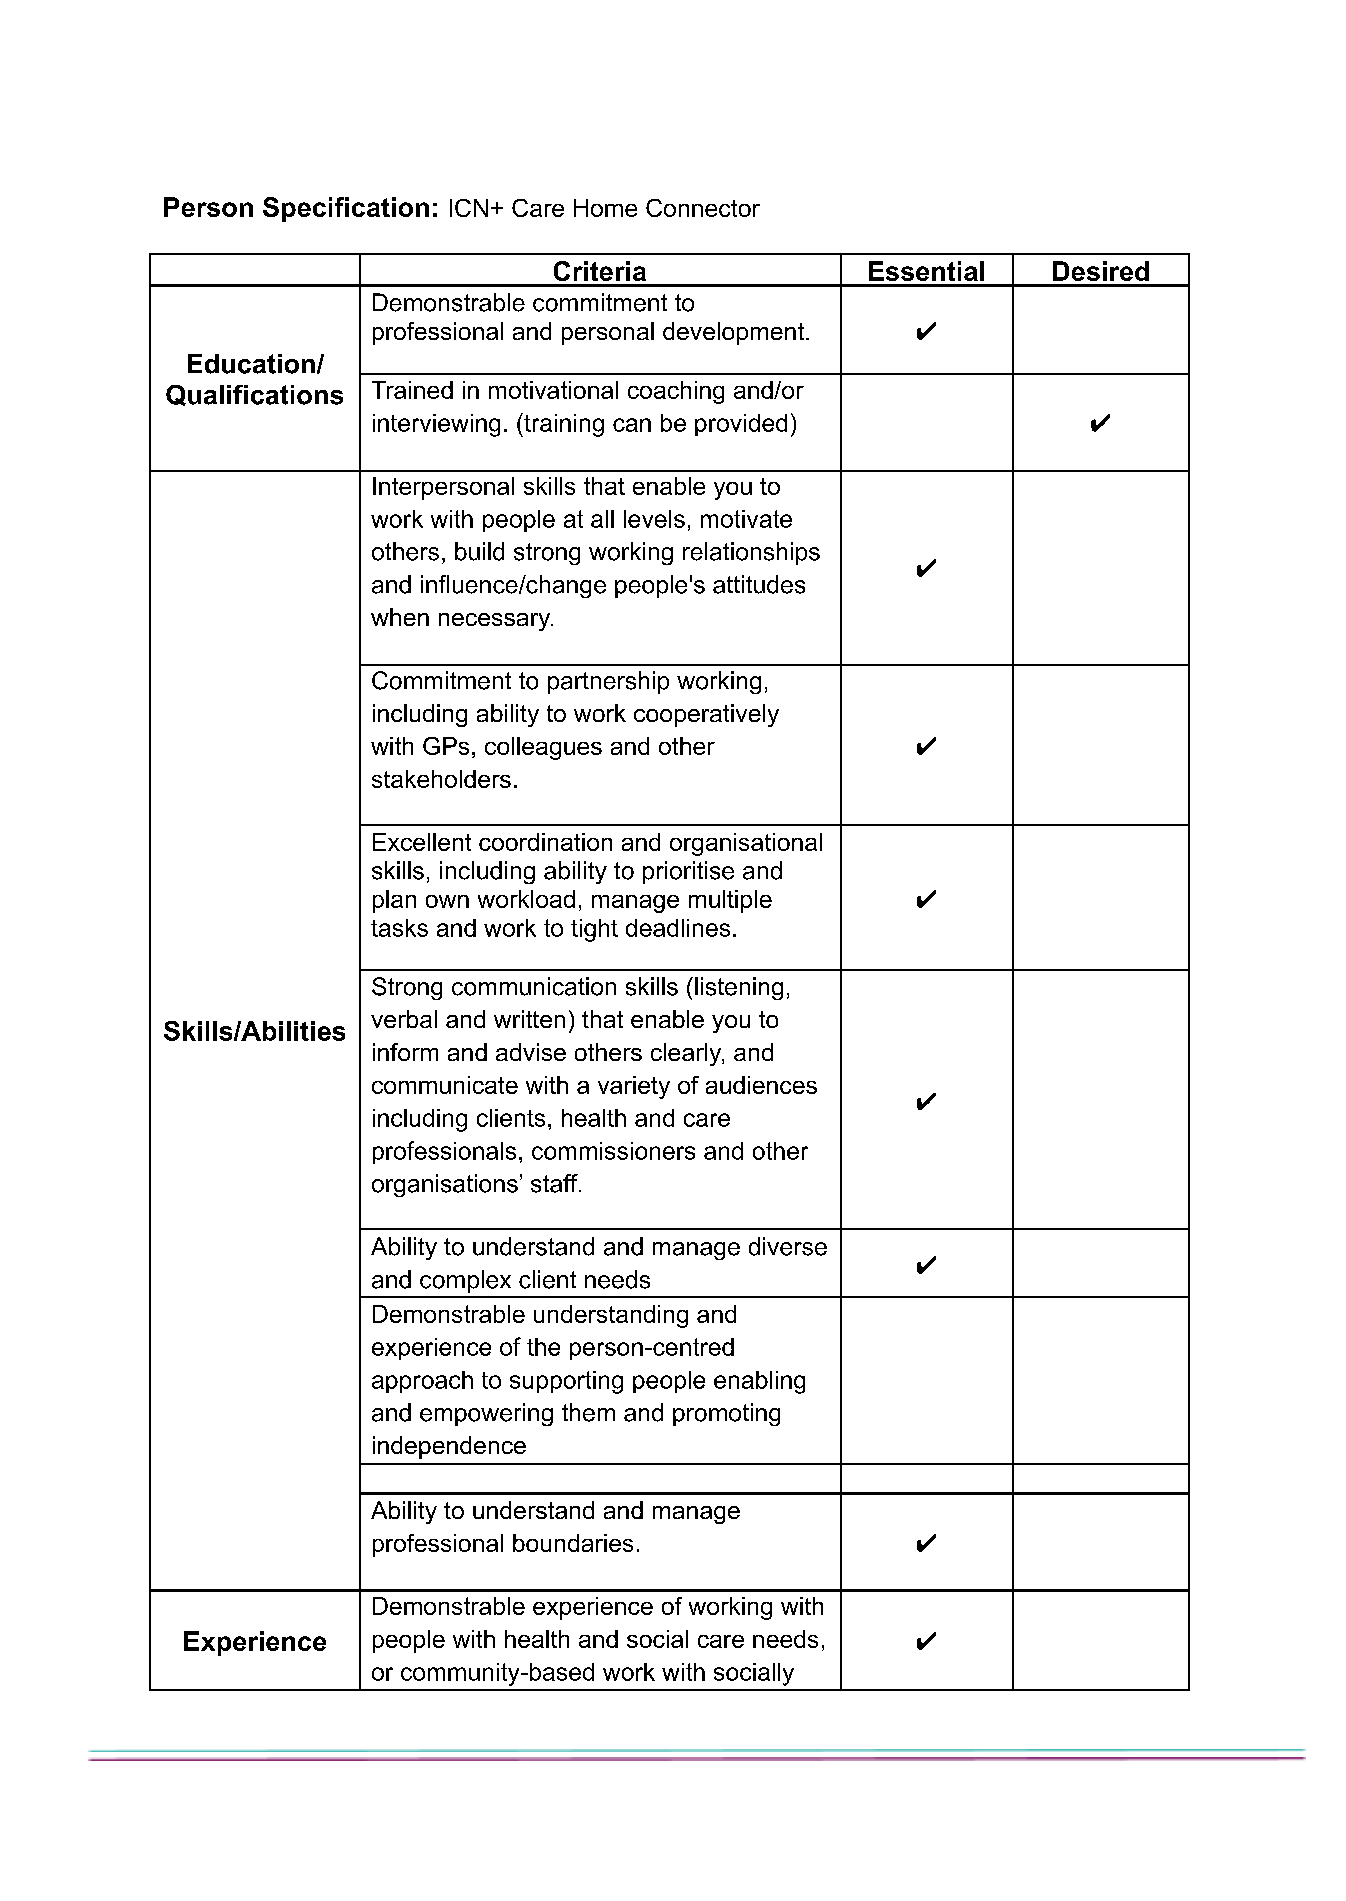  What do you see at coordinates (746, 844) in the screenshot?
I see `organisational` at bounding box center [746, 844].
